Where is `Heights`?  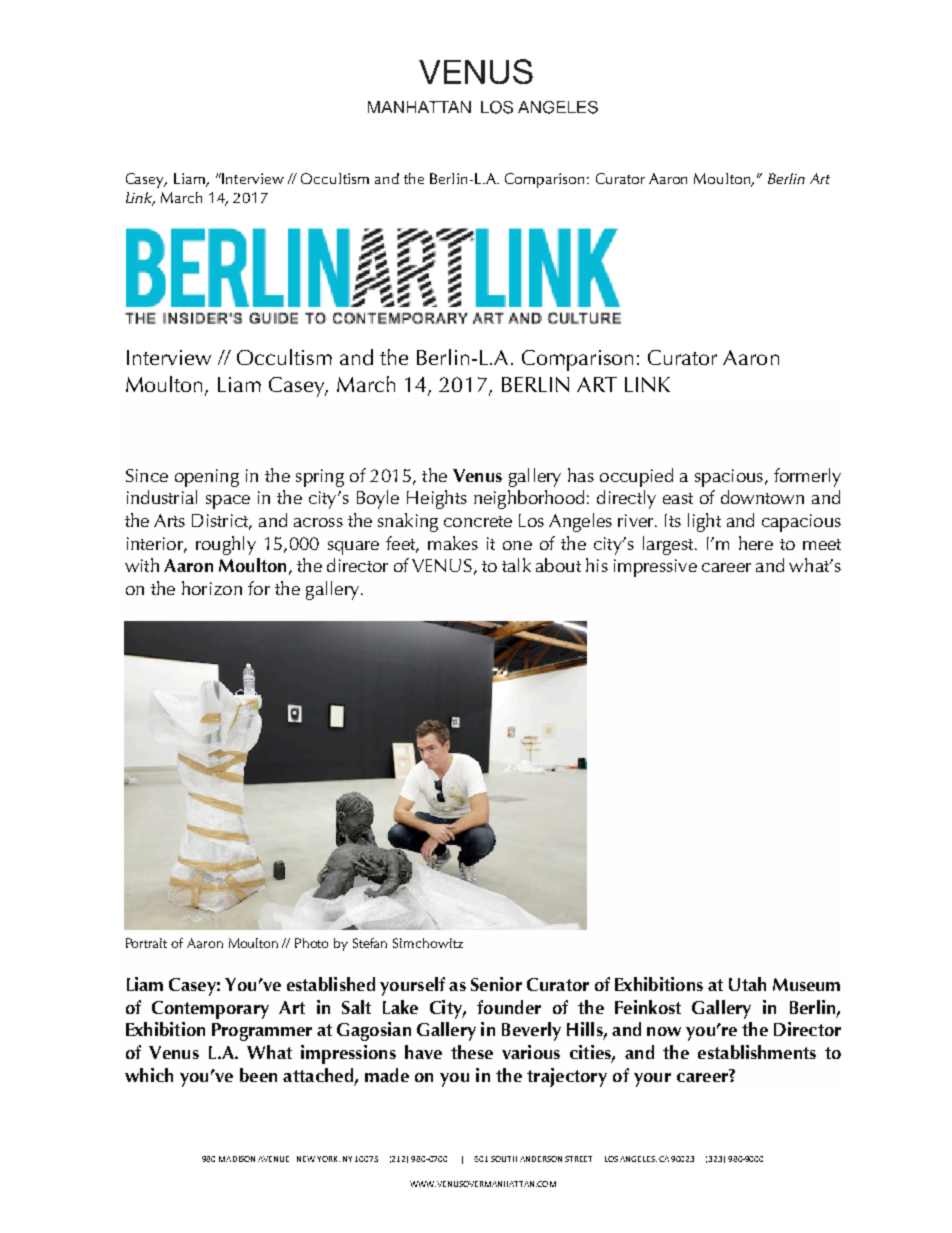
Heights is located at coordinates (437, 499).
